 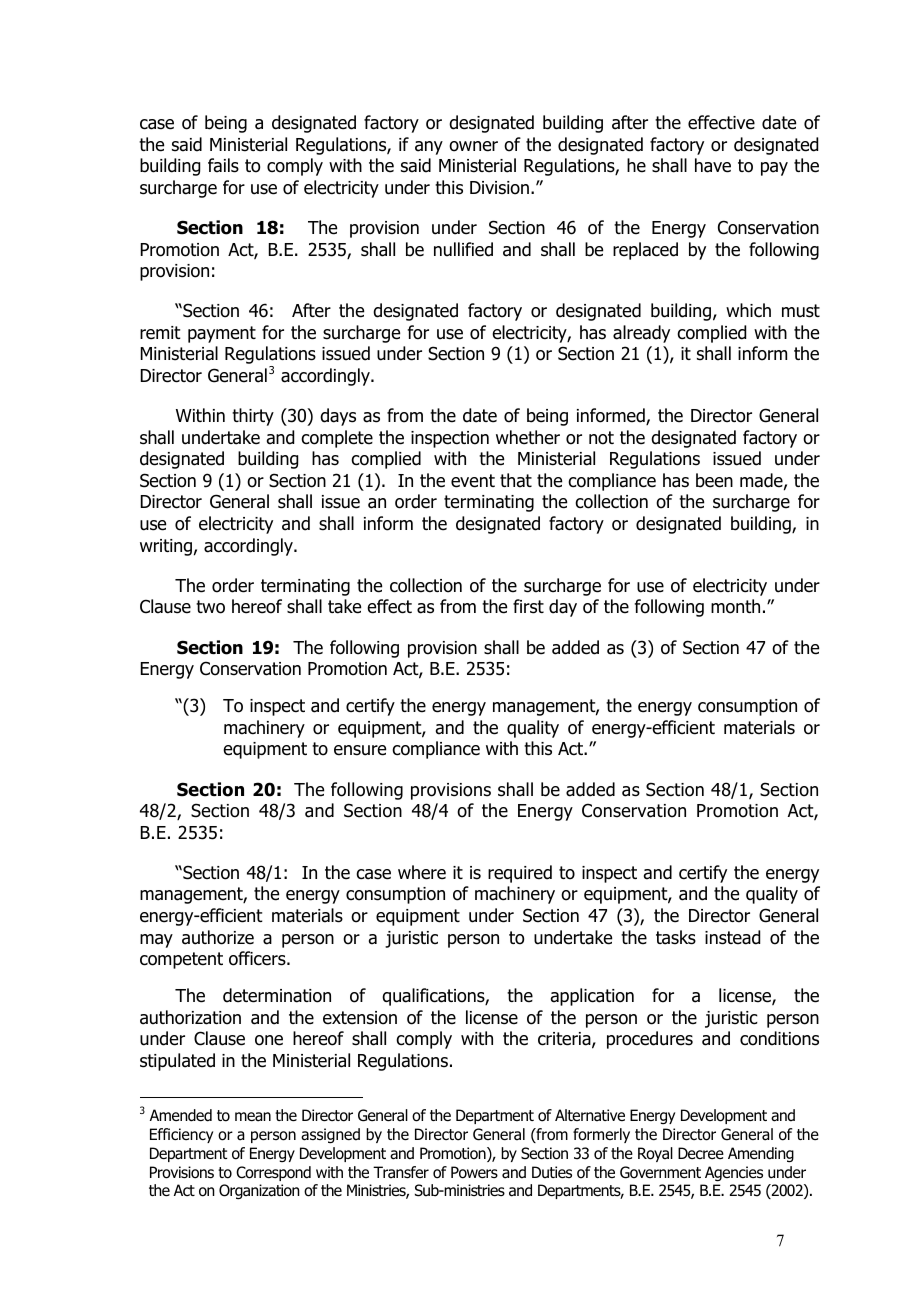 I want to click on first, so click(x=528, y=606).
